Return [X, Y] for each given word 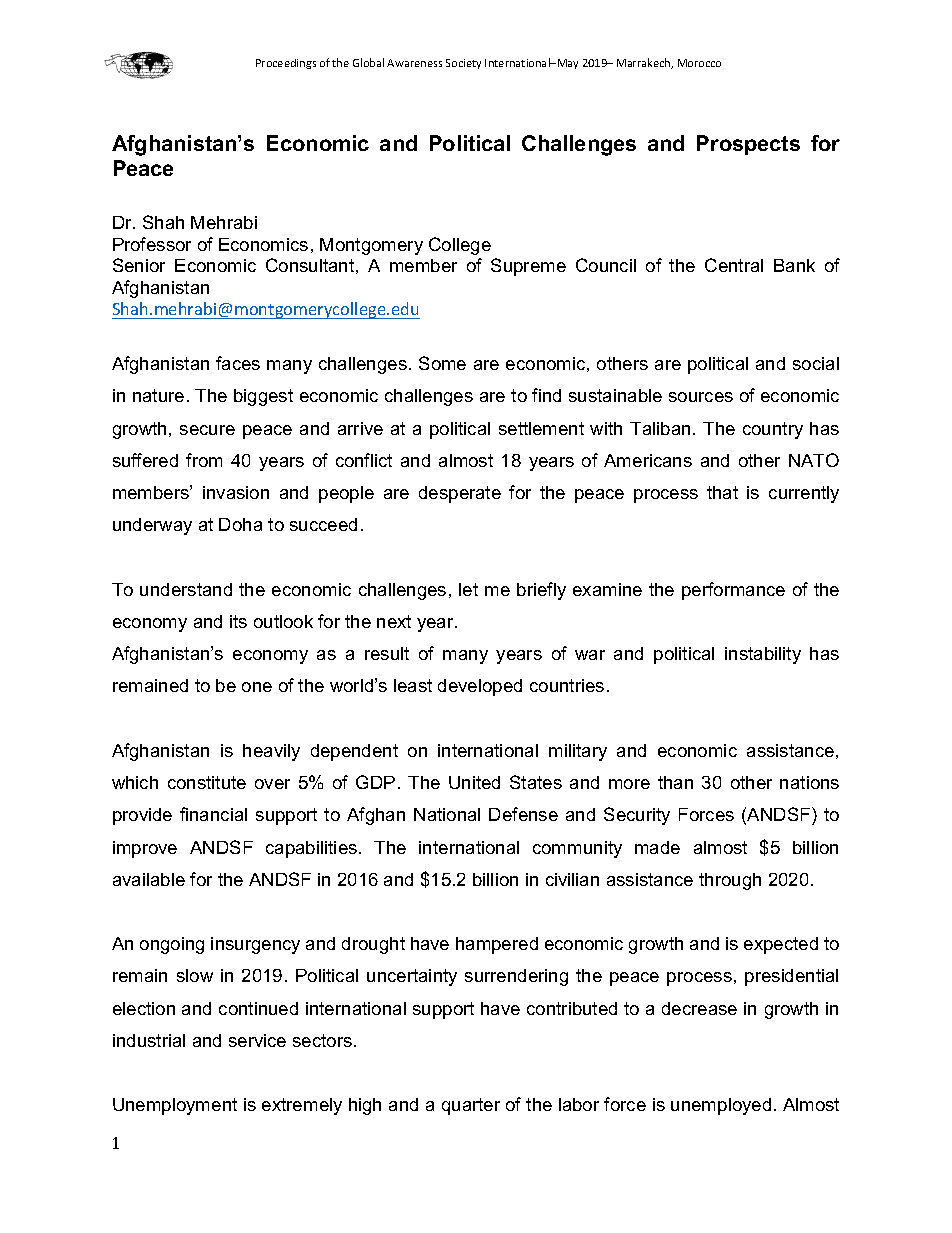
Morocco [699, 63]
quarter [471, 1106]
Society [463, 64]
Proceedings [286, 64]
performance [733, 591]
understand [186, 589]
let [468, 589]
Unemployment [175, 1106]
